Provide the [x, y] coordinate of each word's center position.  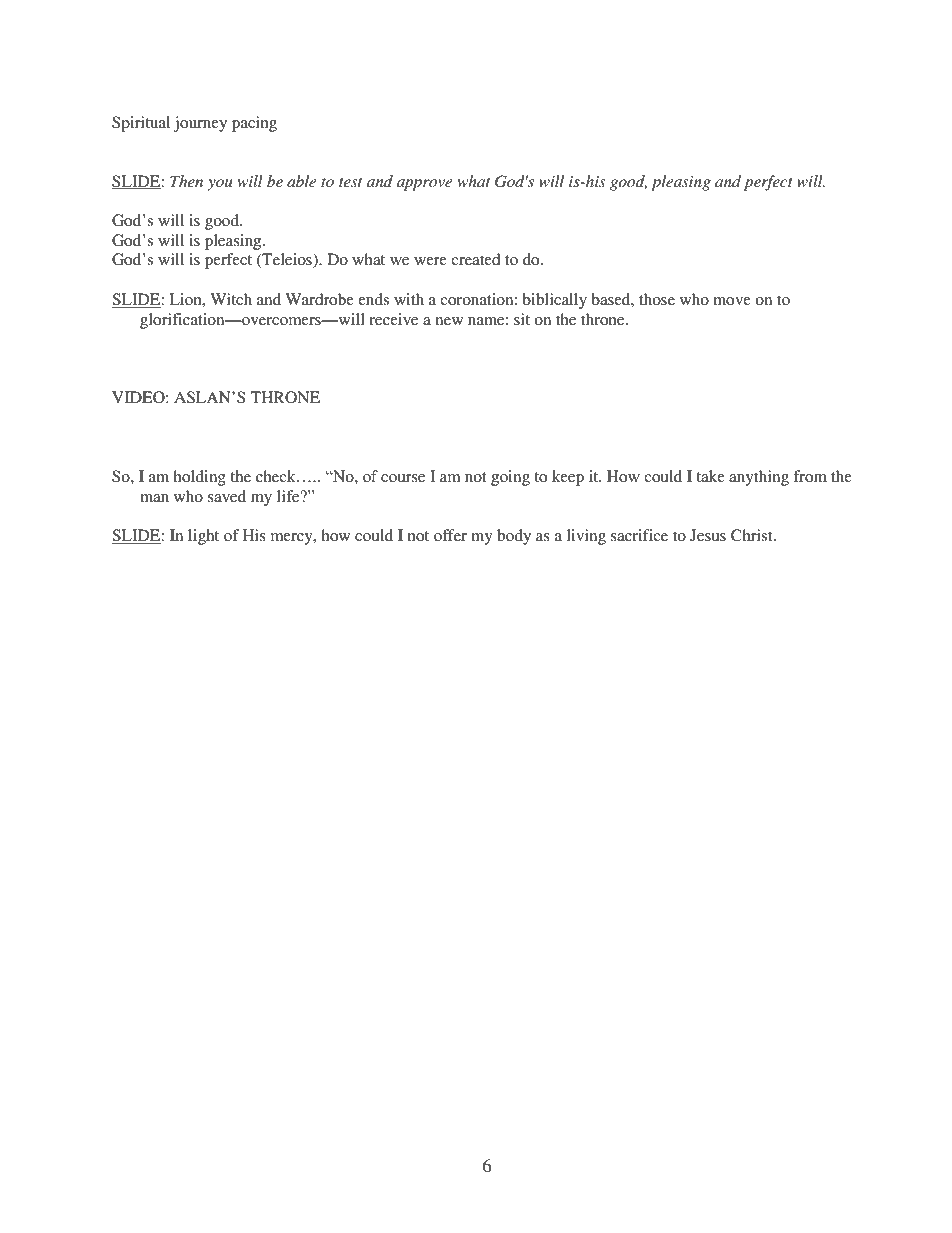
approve [424, 185]
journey [200, 124]
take [710, 476]
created [475, 259]
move [732, 301]
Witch [231, 299]
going [510, 478]
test [350, 182]
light [203, 537]
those [657, 299]
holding [199, 478]
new [449, 321]
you [220, 185]
